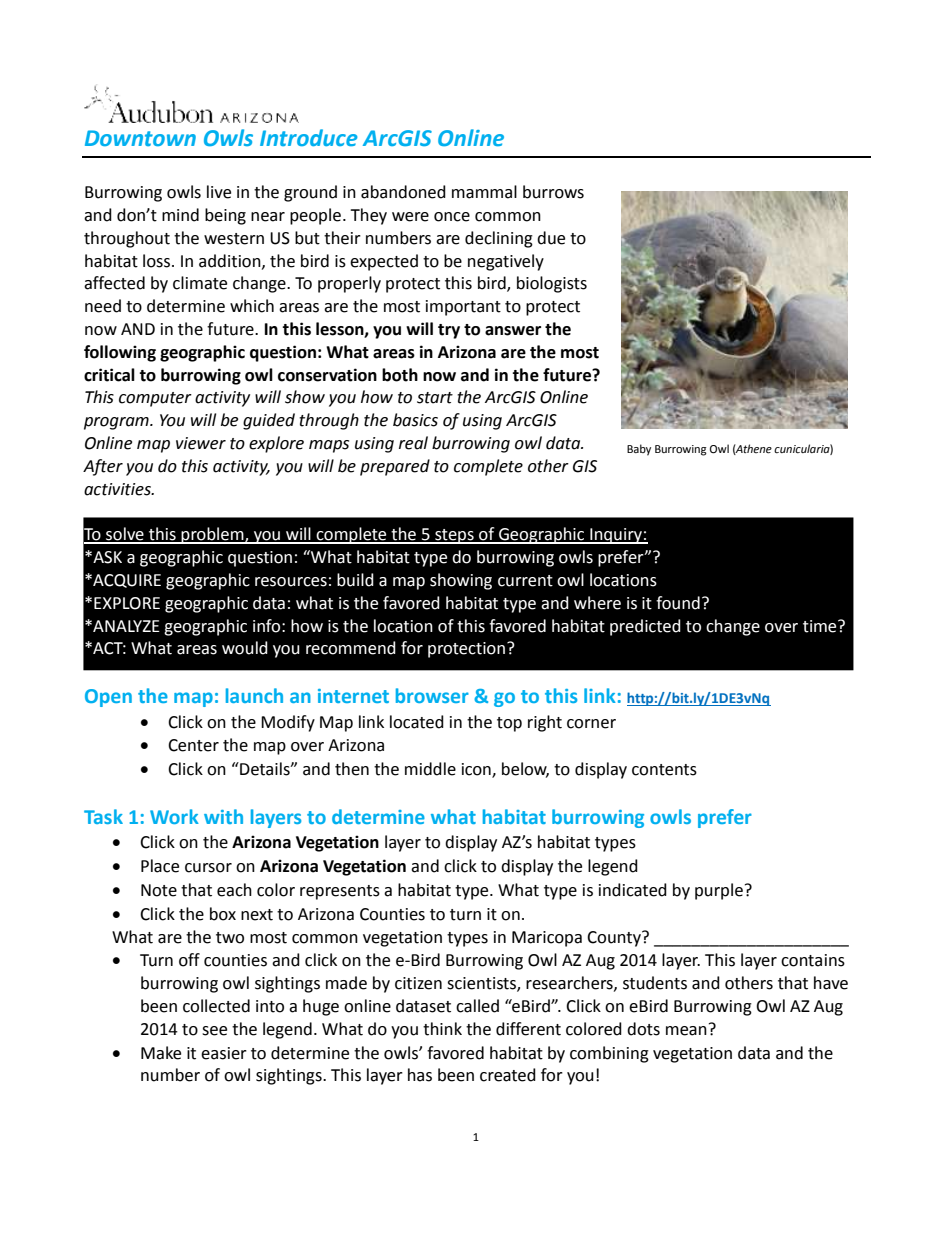  Describe the element at coordinates (432, 695) in the document. I see `browser` at that location.
